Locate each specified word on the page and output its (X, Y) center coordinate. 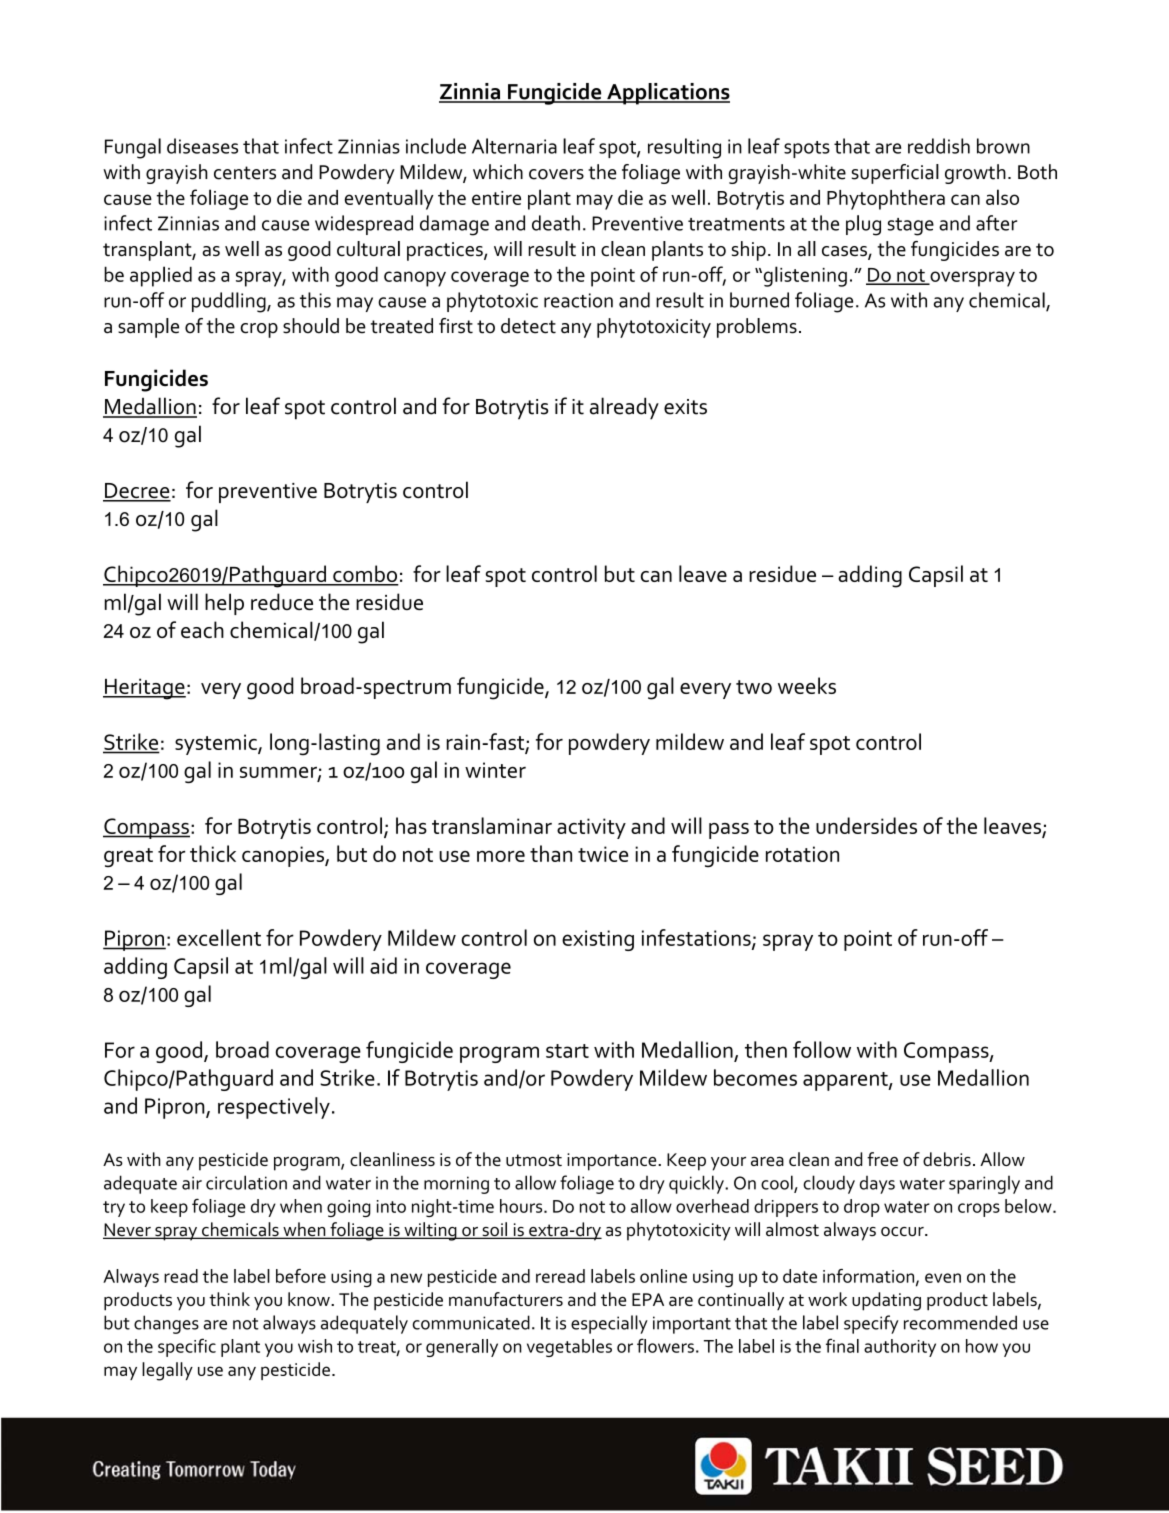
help (224, 604)
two (754, 687)
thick (213, 853)
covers (556, 174)
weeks (807, 685)
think (229, 1299)
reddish (939, 146)
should (311, 326)
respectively (274, 1108)
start (567, 1051)
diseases (202, 146)
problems (757, 328)
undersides (866, 825)
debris (947, 1159)
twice (603, 854)
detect (528, 326)
